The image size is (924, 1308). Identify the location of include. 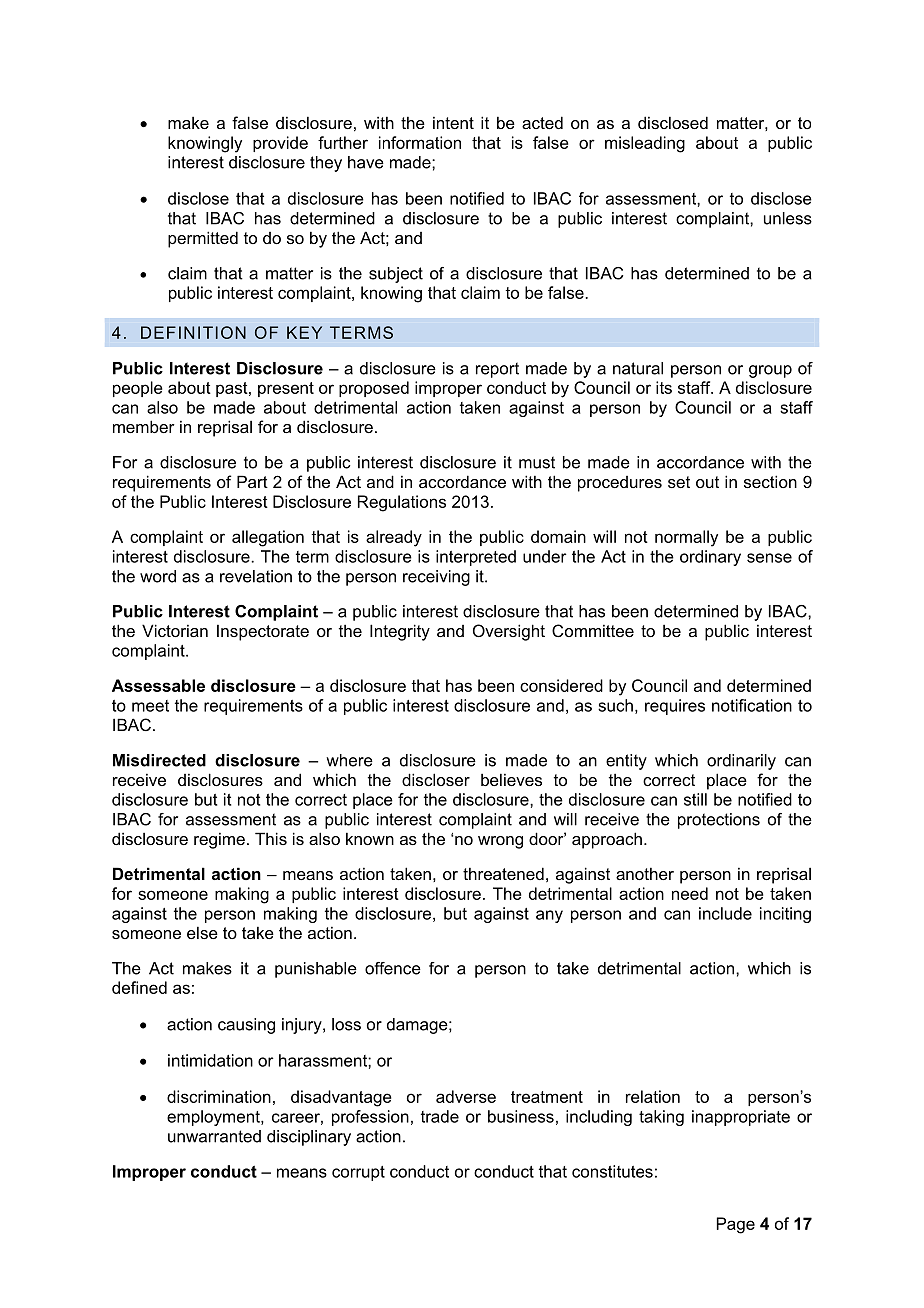
(725, 913).
